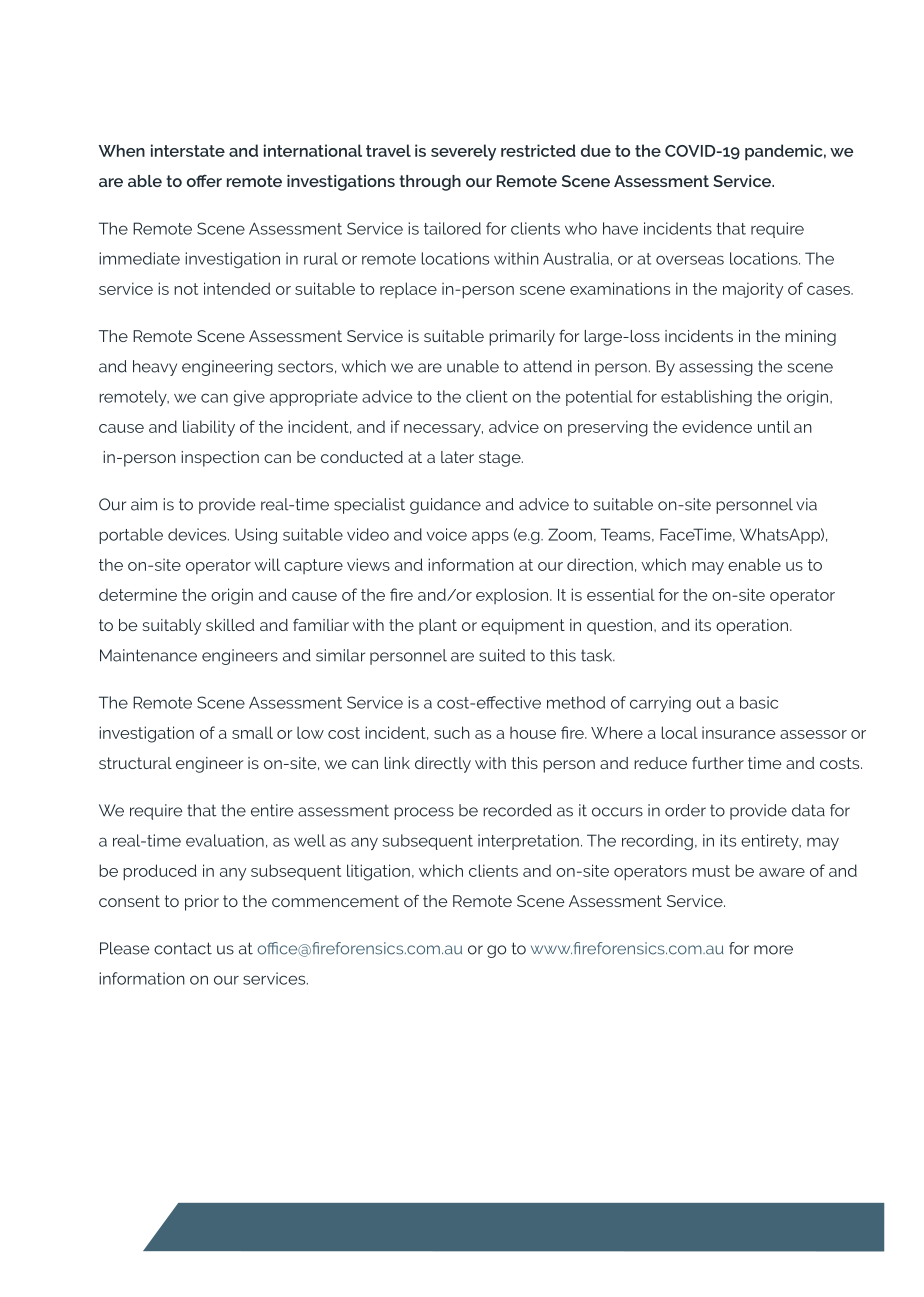 The height and width of the image is (1297, 924). I want to click on severely, so click(463, 152).
